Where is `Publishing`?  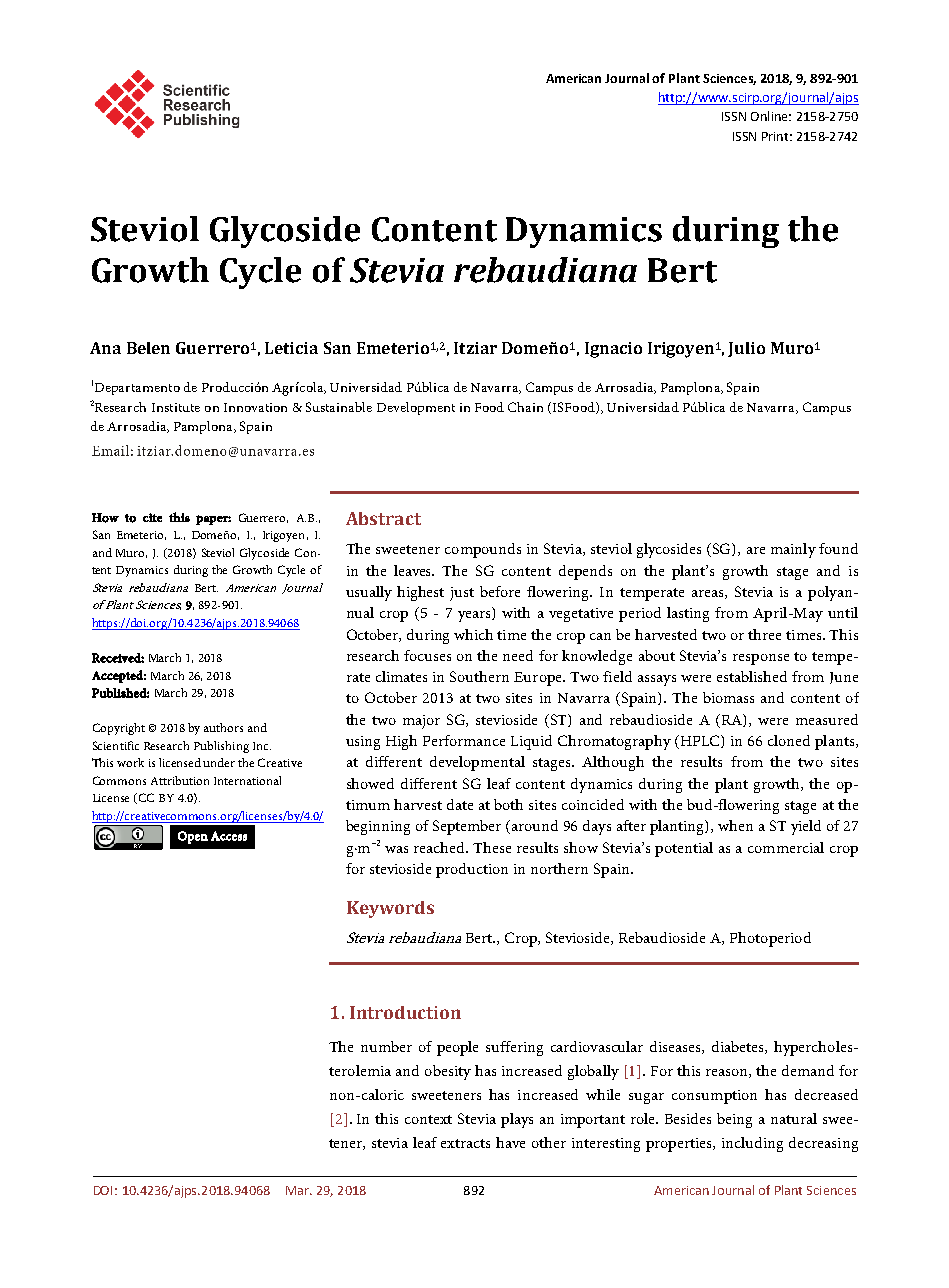
Publishing is located at coordinates (221, 747).
